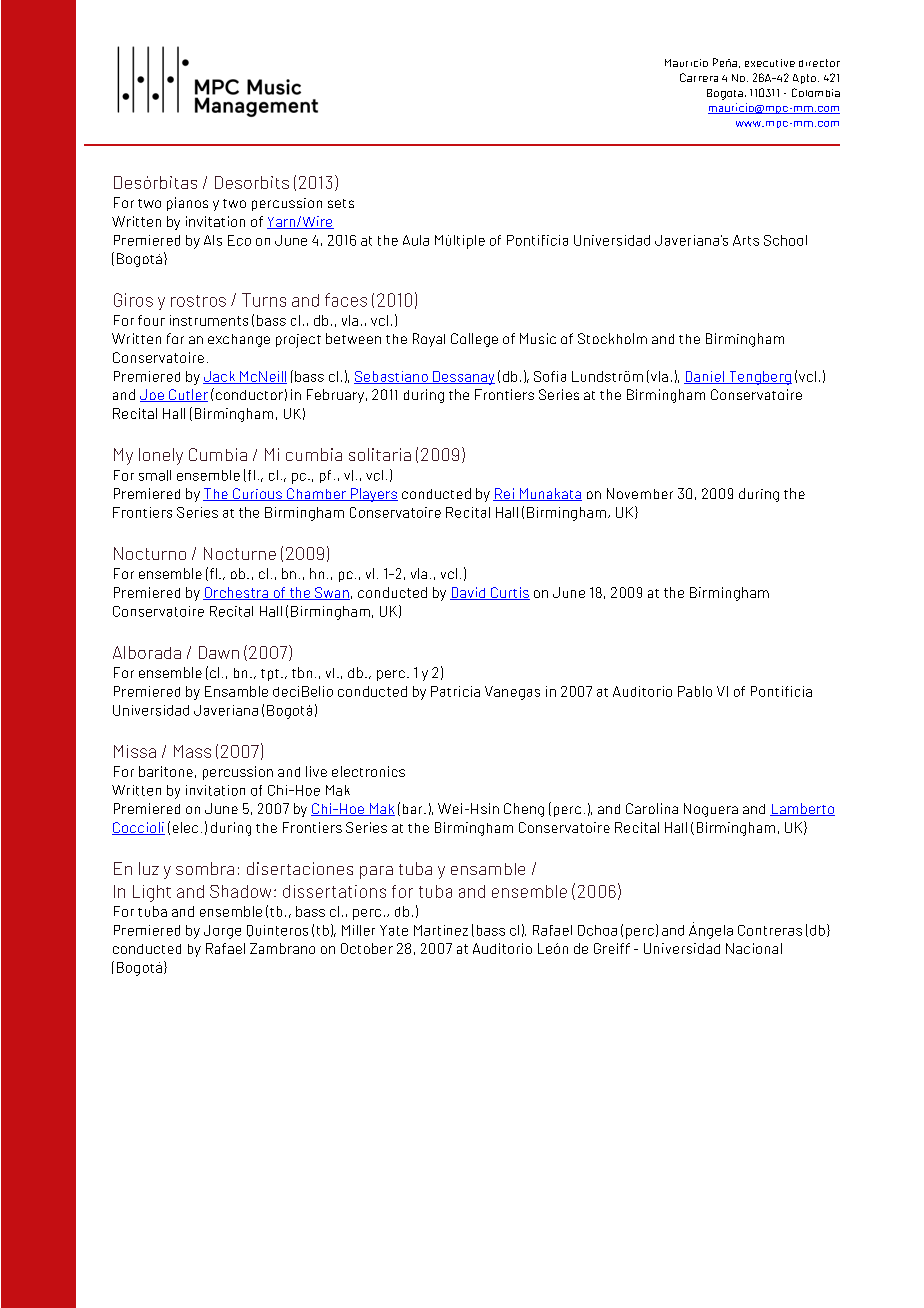  Describe the element at coordinates (474, 340) in the document. I see `College` at that location.
